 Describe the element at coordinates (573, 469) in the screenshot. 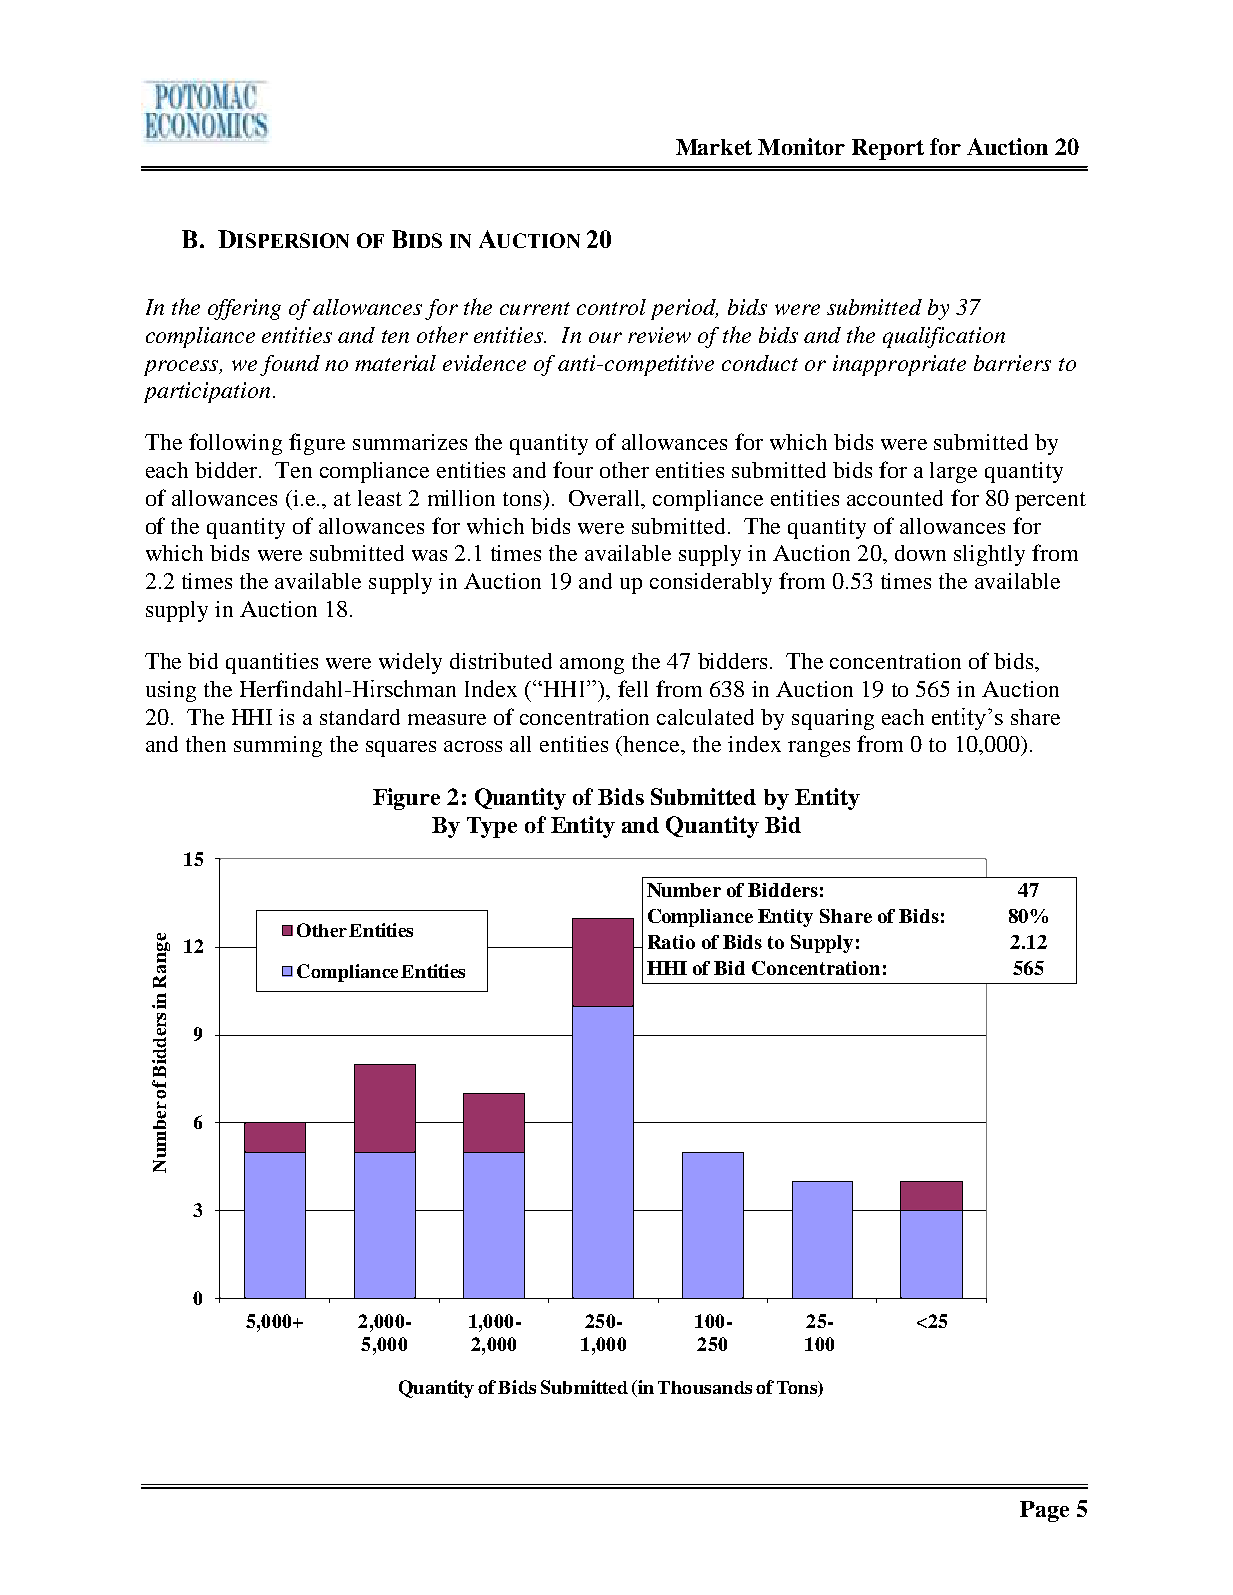

I see `four` at that location.
